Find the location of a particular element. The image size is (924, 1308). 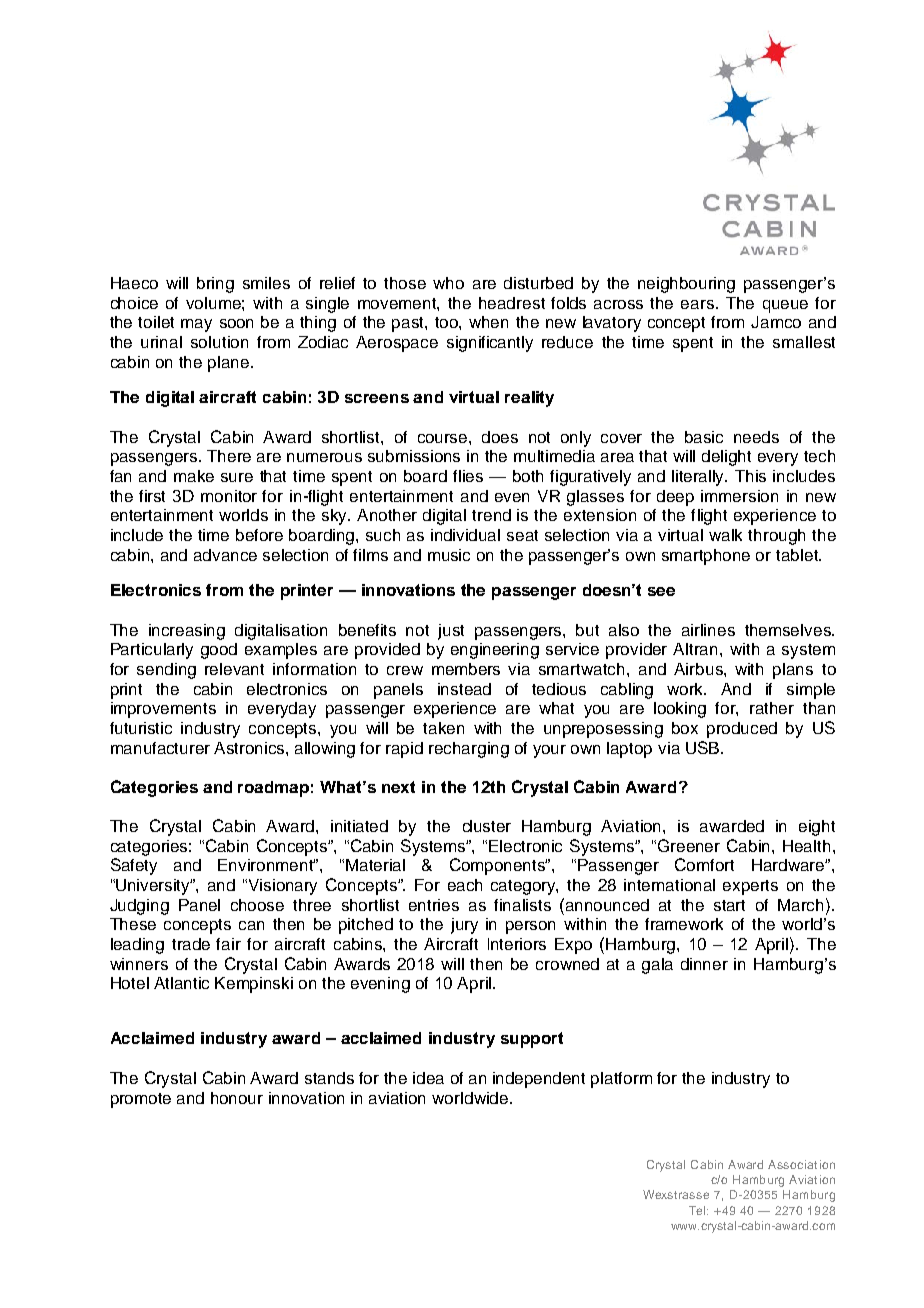

produced is located at coordinates (742, 730).
